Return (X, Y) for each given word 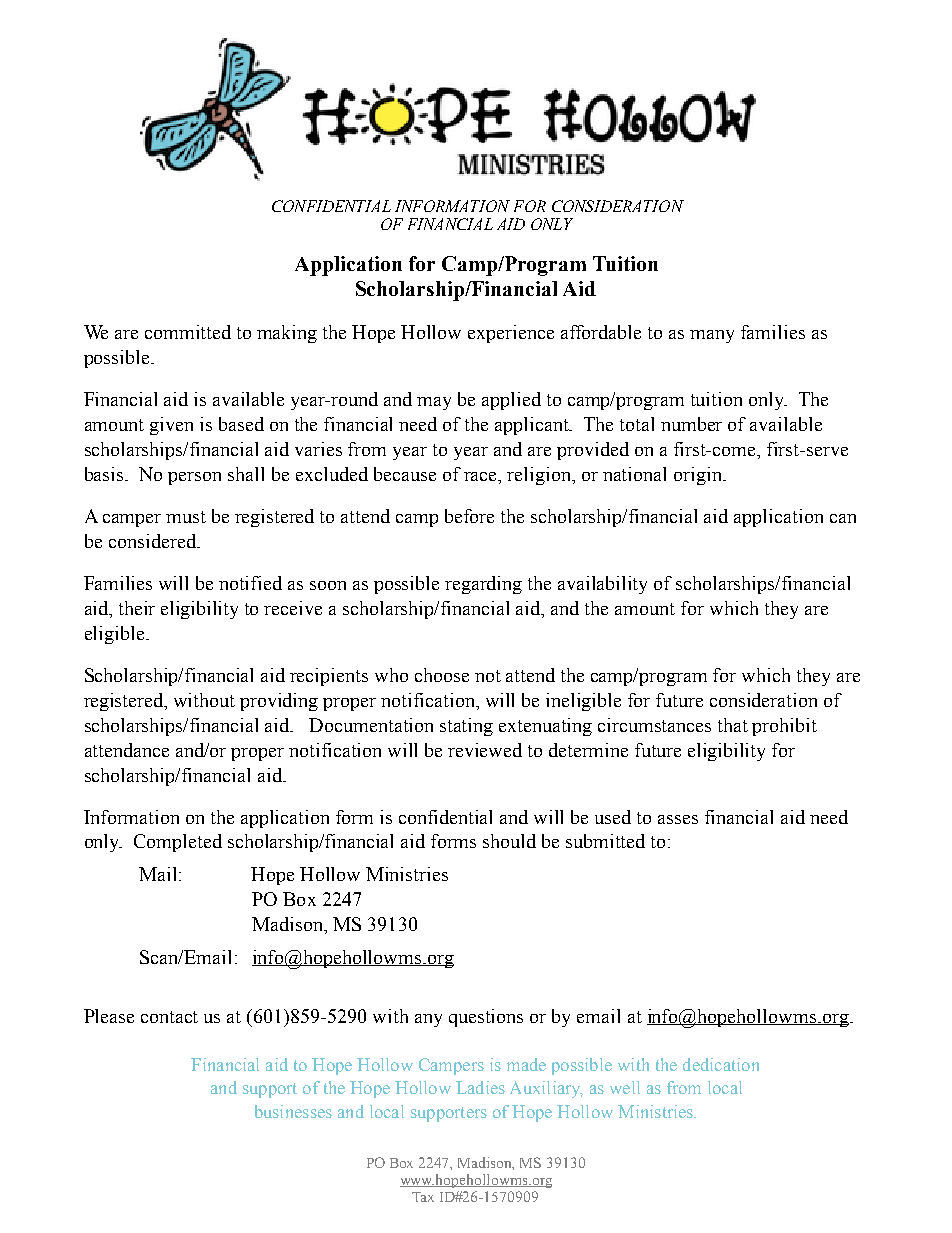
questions (486, 1018)
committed (188, 332)
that (733, 725)
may (434, 403)
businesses (293, 1111)
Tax (423, 1197)
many (712, 336)
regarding (483, 585)
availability (602, 585)
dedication (721, 1064)
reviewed (485, 750)
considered (153, 541)
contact (169, 1017)
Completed (178, 843)
